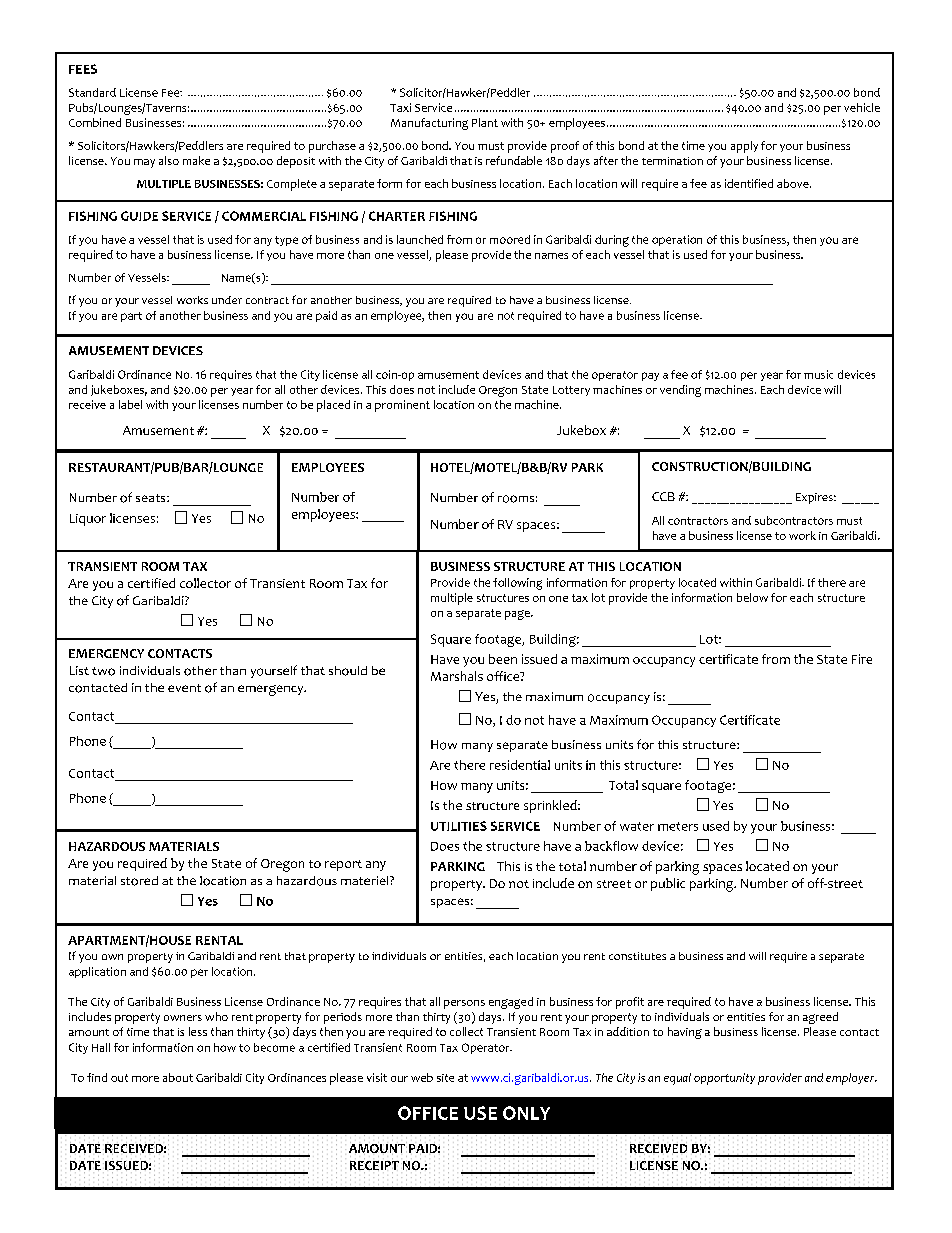 The image size is (952, 1233). What do you see at coordinates (445, 1078) in the screenshot?
I see `site` at bounding box center [445, 1078].
